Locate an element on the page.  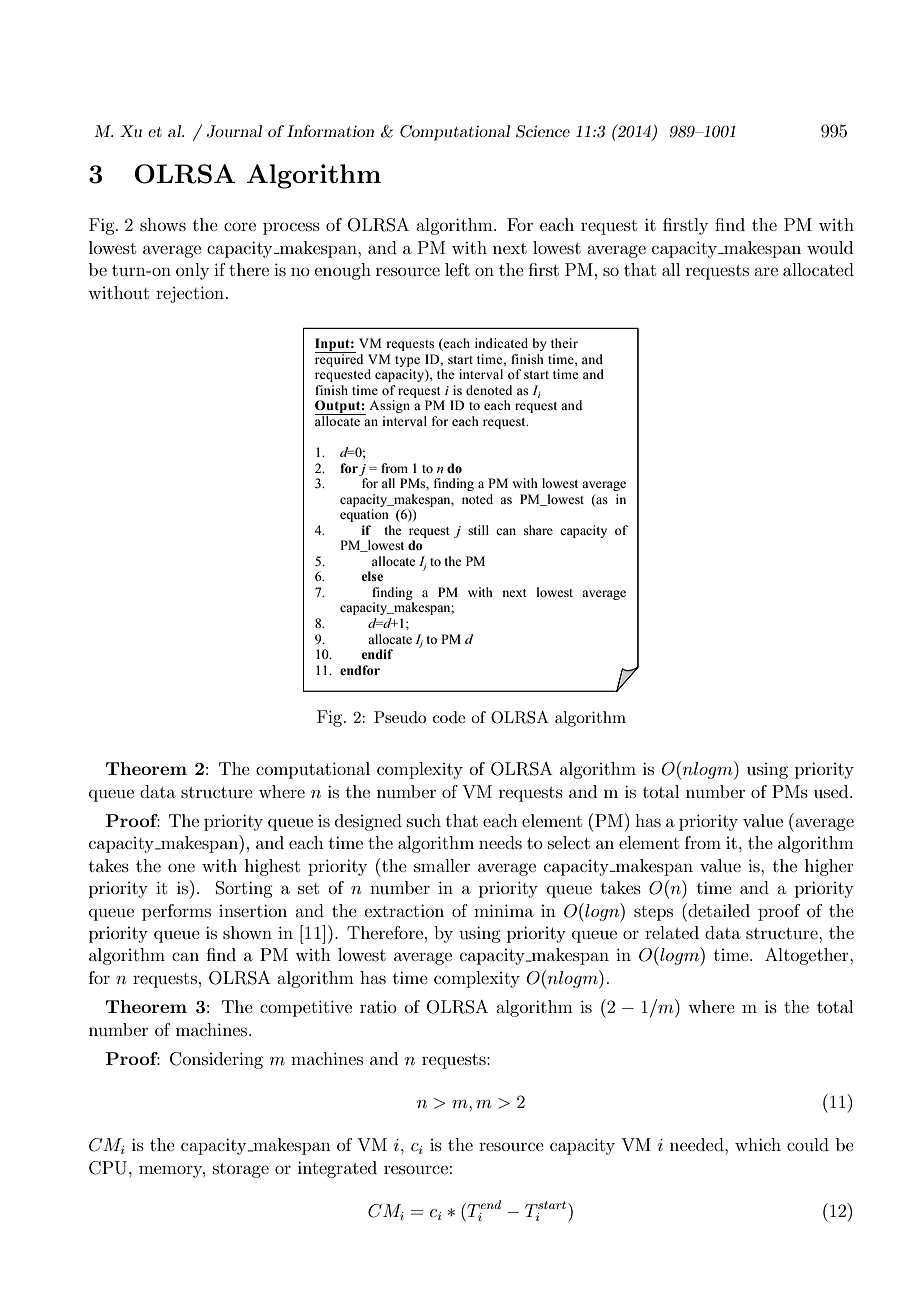
their is located at coordinates (564, 343).
